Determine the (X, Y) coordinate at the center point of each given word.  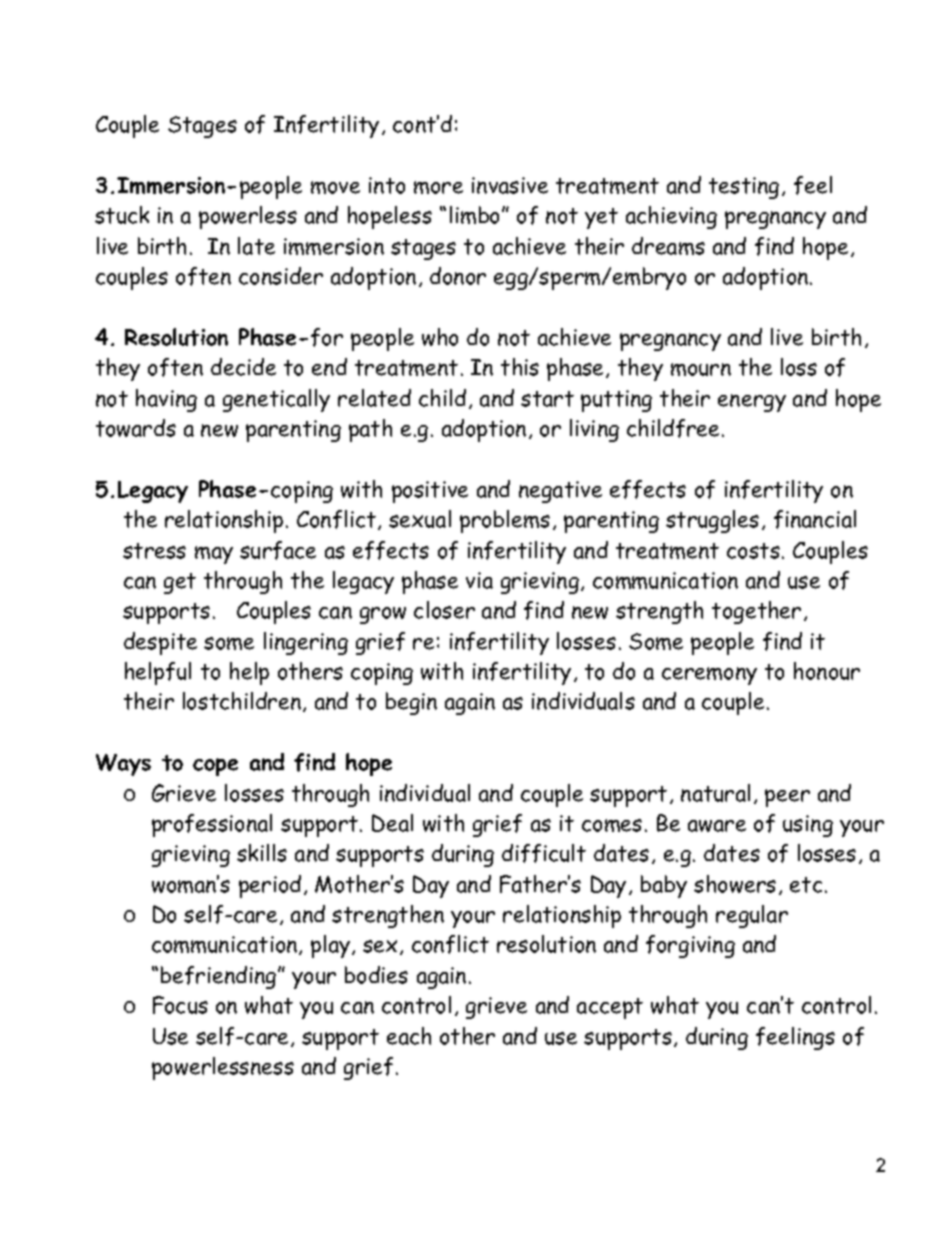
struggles (712, 521)
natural (715, 793)
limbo (476, 215)
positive (430, 492)
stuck (122, 215)
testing (744, 188)
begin (411, 703)
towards (136, 428)
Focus (180, 1005)
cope (215, 767)
